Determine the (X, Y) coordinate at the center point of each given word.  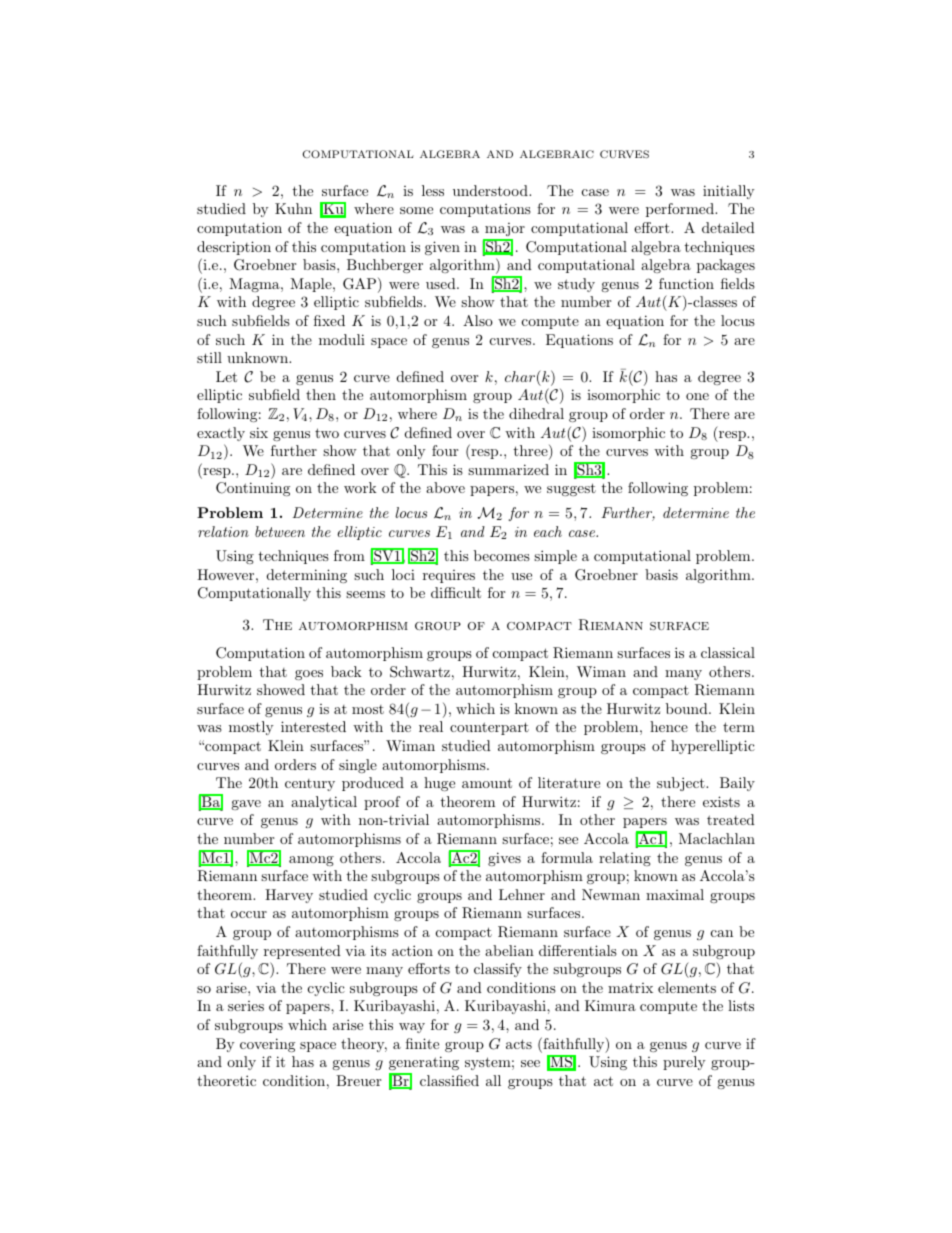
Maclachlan (717, 838)
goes (309, 675)
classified (449, 1080)
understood (491, 190)
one (697, 396)
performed (681, 210)
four (445, 450)
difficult (456, 592)
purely (684, 1063)
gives (504, 859)
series (246, 1006)
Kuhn (293, 208)
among (311, 861)
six (259, 432)
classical (728, 652)
